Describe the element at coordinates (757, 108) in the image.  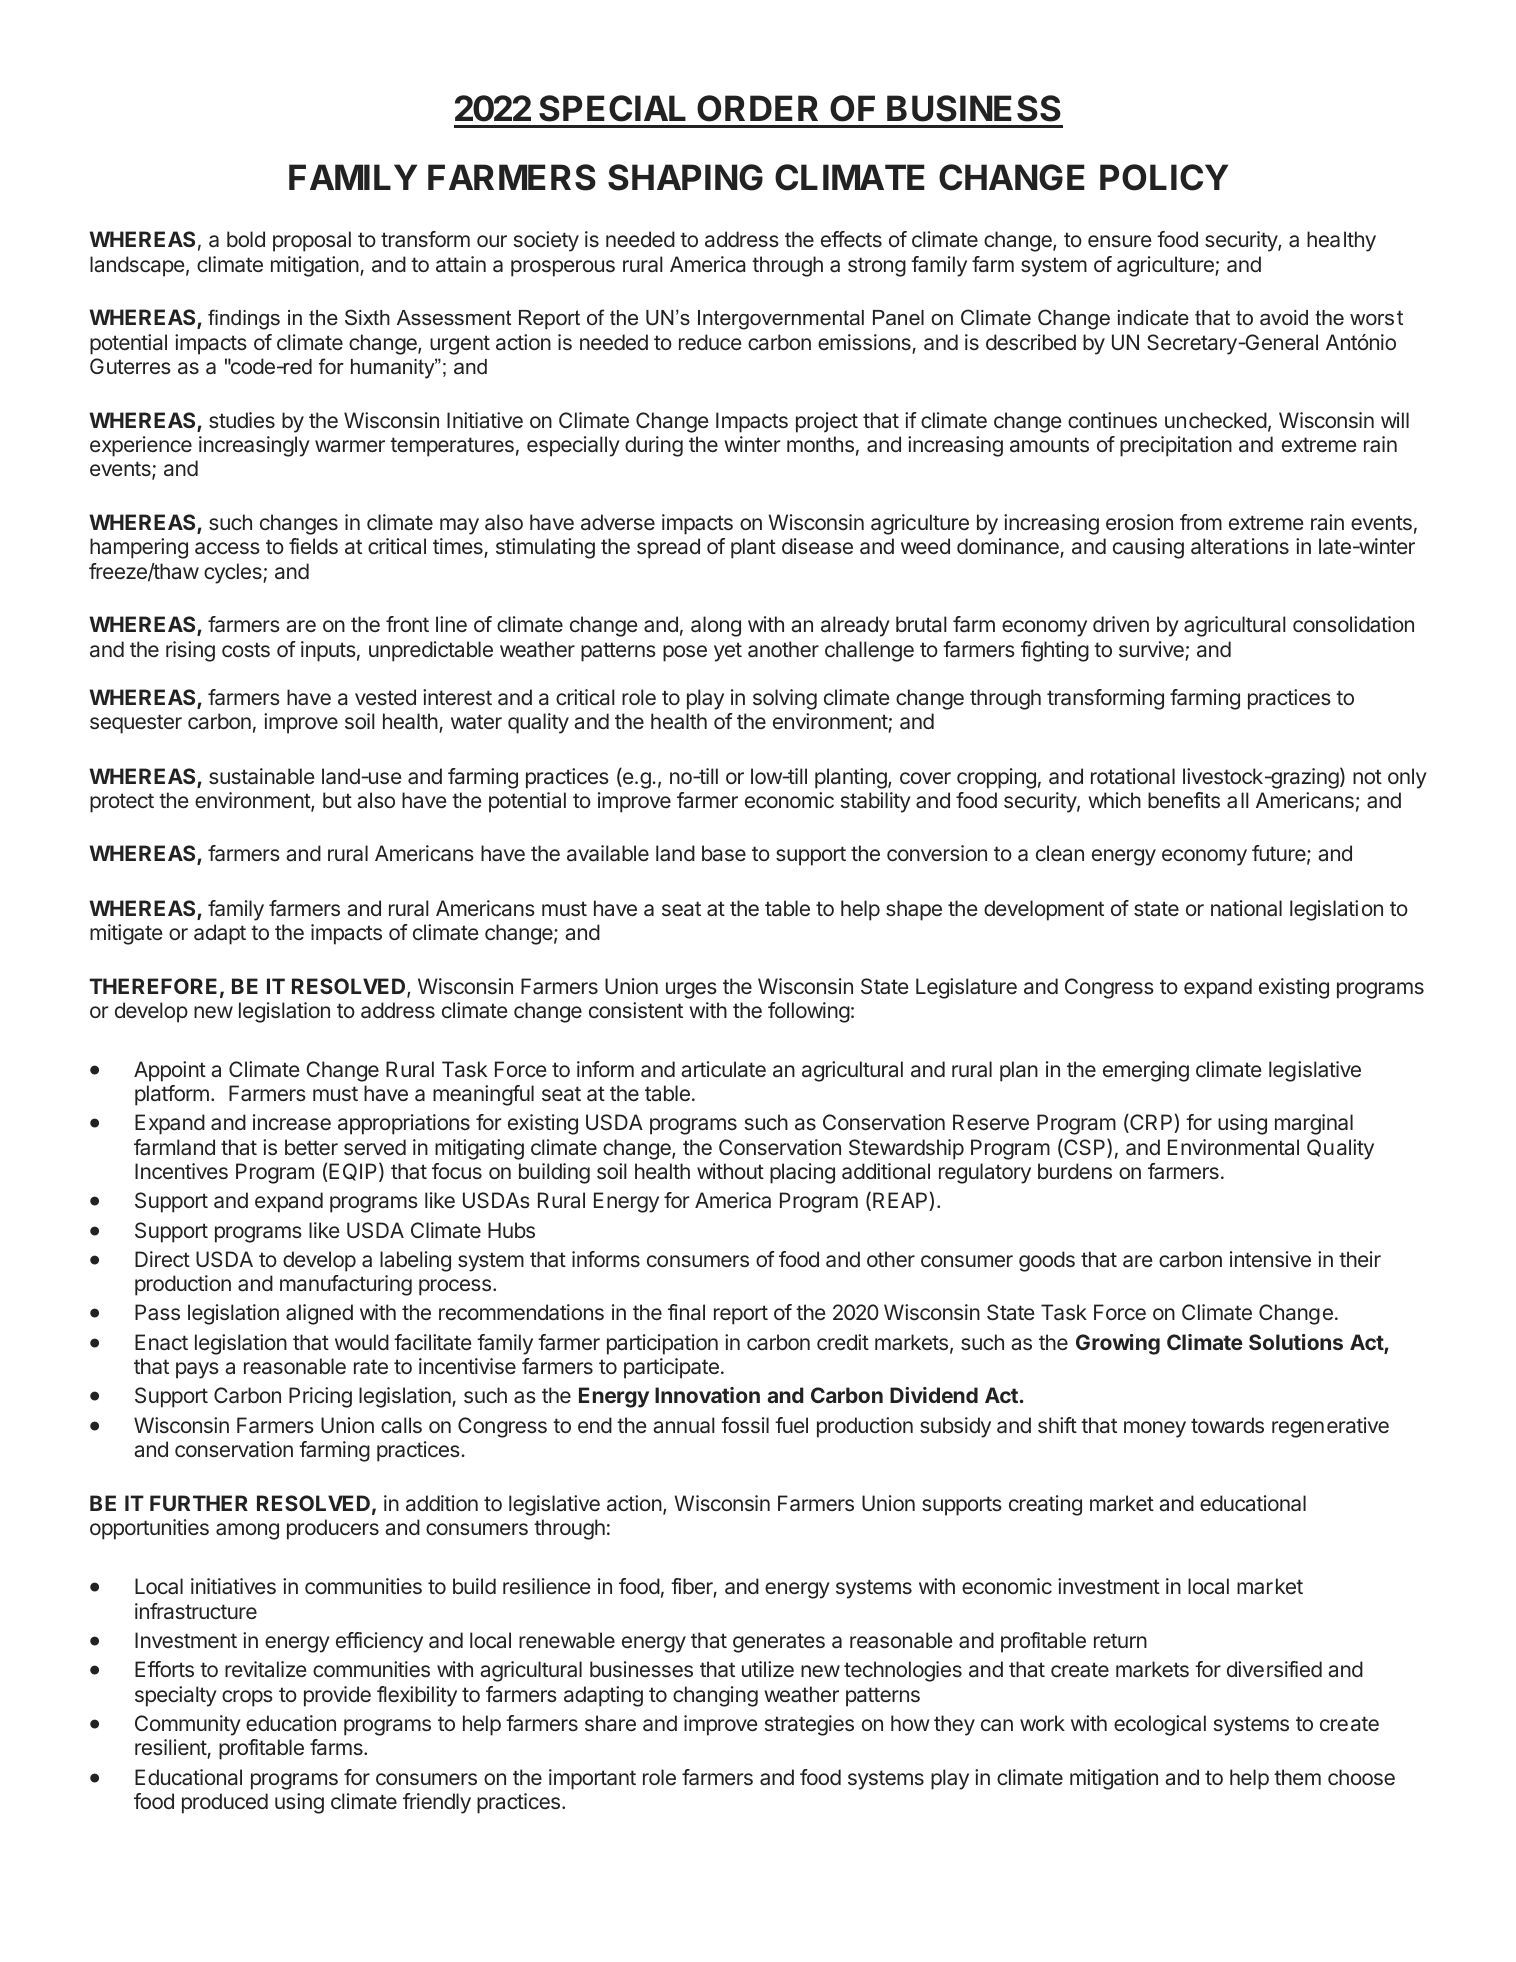
I see `ORDER` at that location.
